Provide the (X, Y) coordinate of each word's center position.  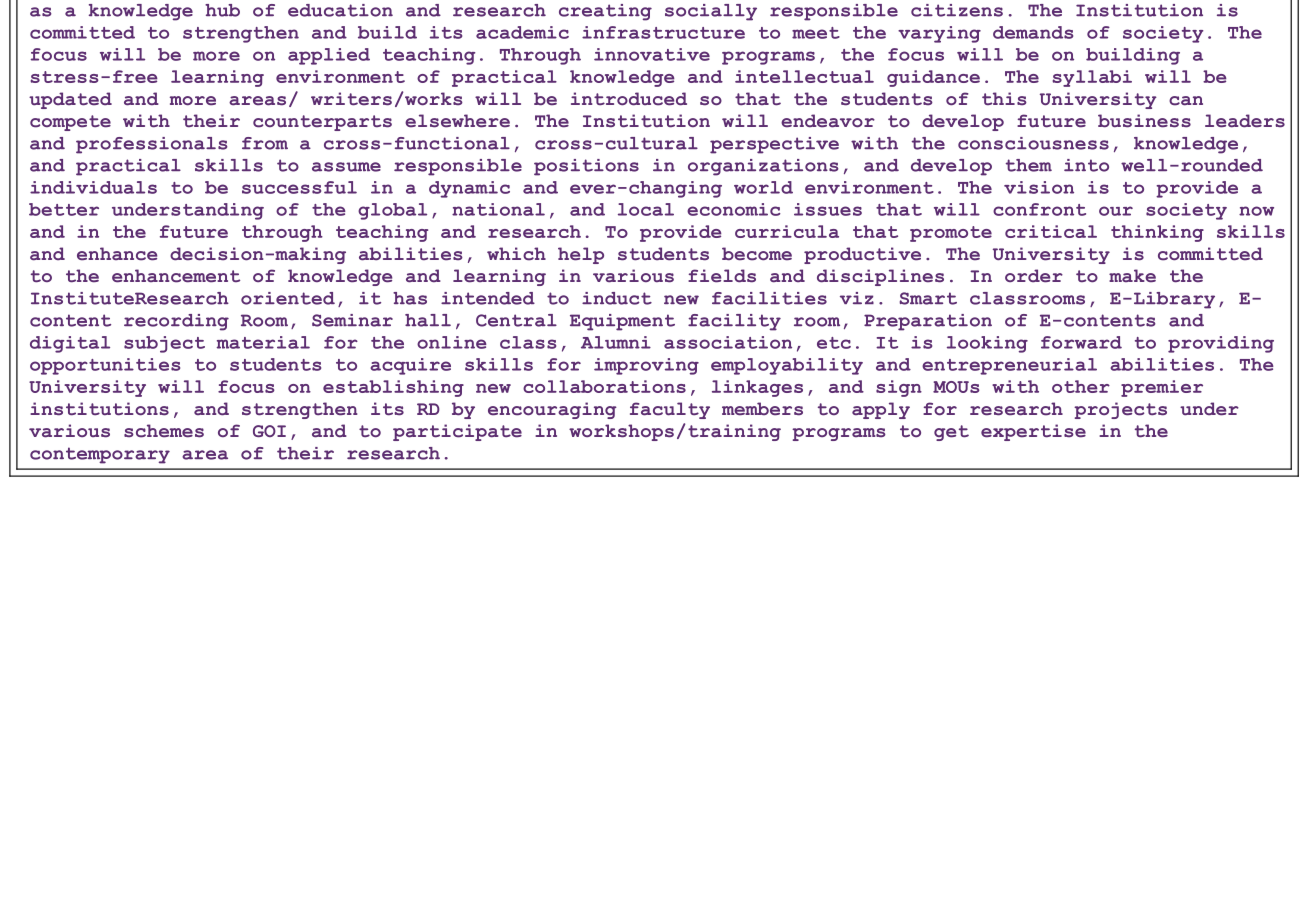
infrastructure (663, 32)
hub (222, 10)
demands (1033, 32)
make (1132, 276)
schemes (164, 431)
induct (617, 298)
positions (586, 167)
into (1086, 165)
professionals (152, 145)
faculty (670, 410)
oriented (288, 298)
